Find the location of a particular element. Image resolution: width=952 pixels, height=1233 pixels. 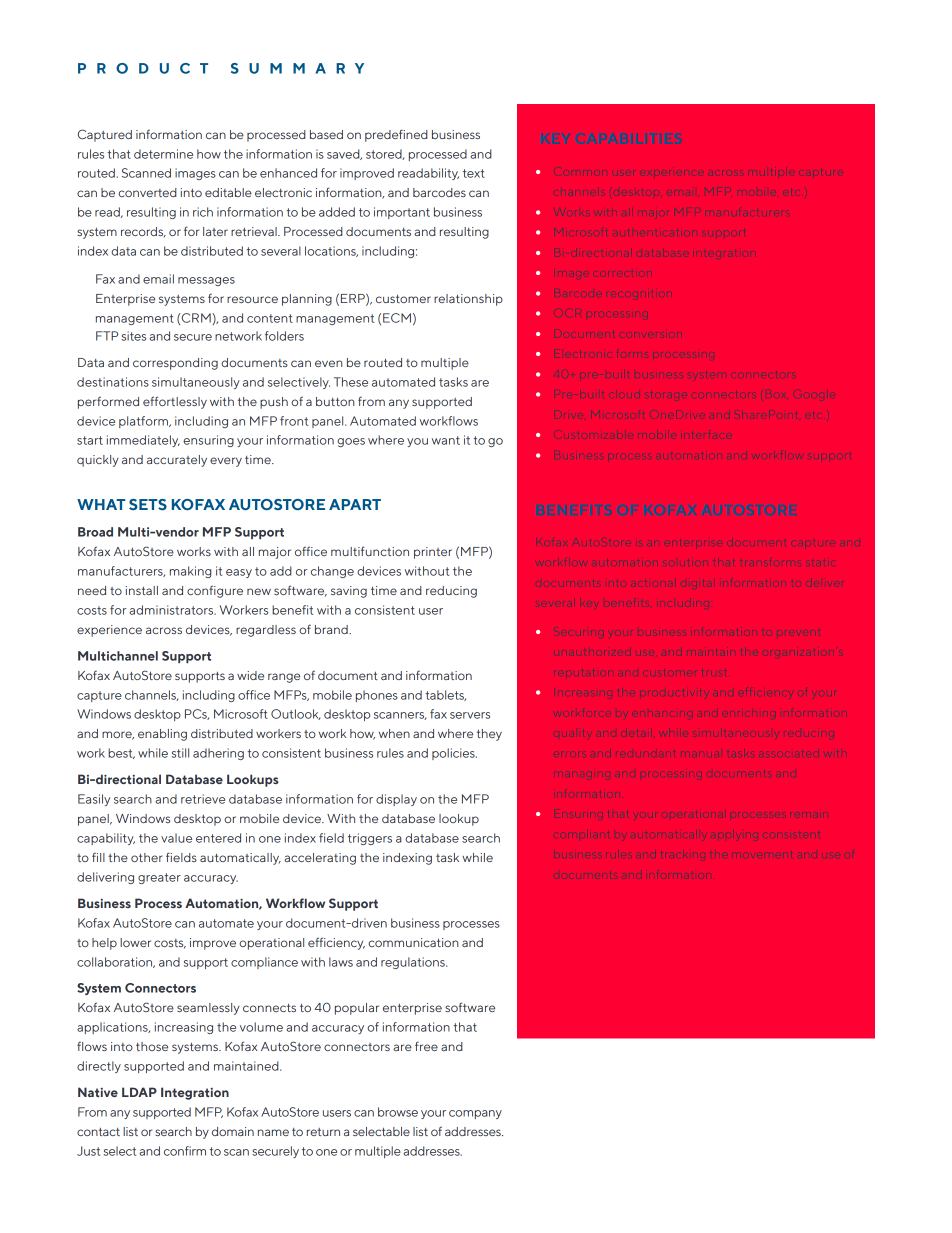

digital is located at coordinates (696, 582).
